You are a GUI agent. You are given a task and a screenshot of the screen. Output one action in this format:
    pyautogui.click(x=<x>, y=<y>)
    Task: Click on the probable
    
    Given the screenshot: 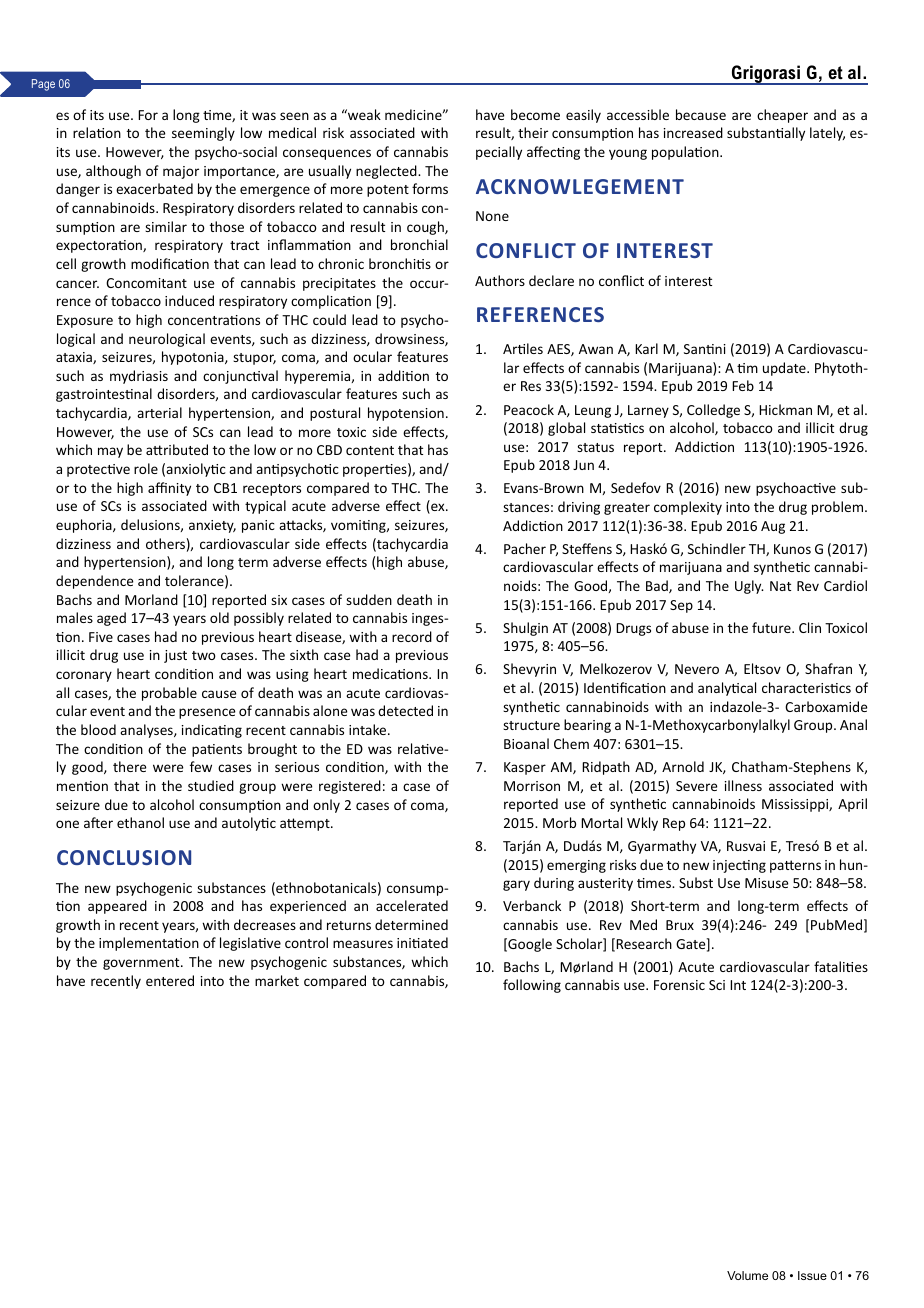 What is the action you would take?
    pyautogui.click(x=169, y=694)
